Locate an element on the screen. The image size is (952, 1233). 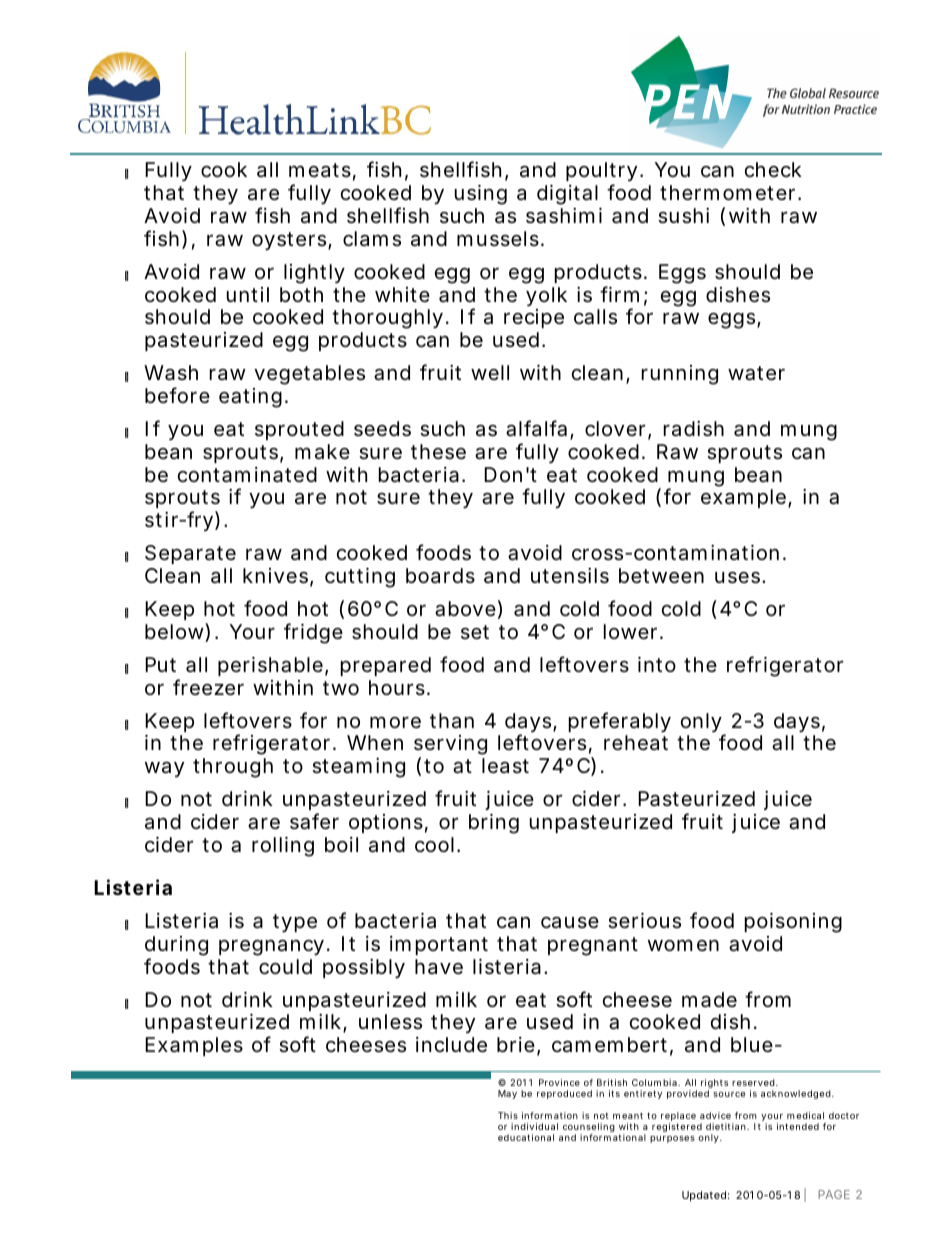
thermometer is located at coordinates (729, 193).
